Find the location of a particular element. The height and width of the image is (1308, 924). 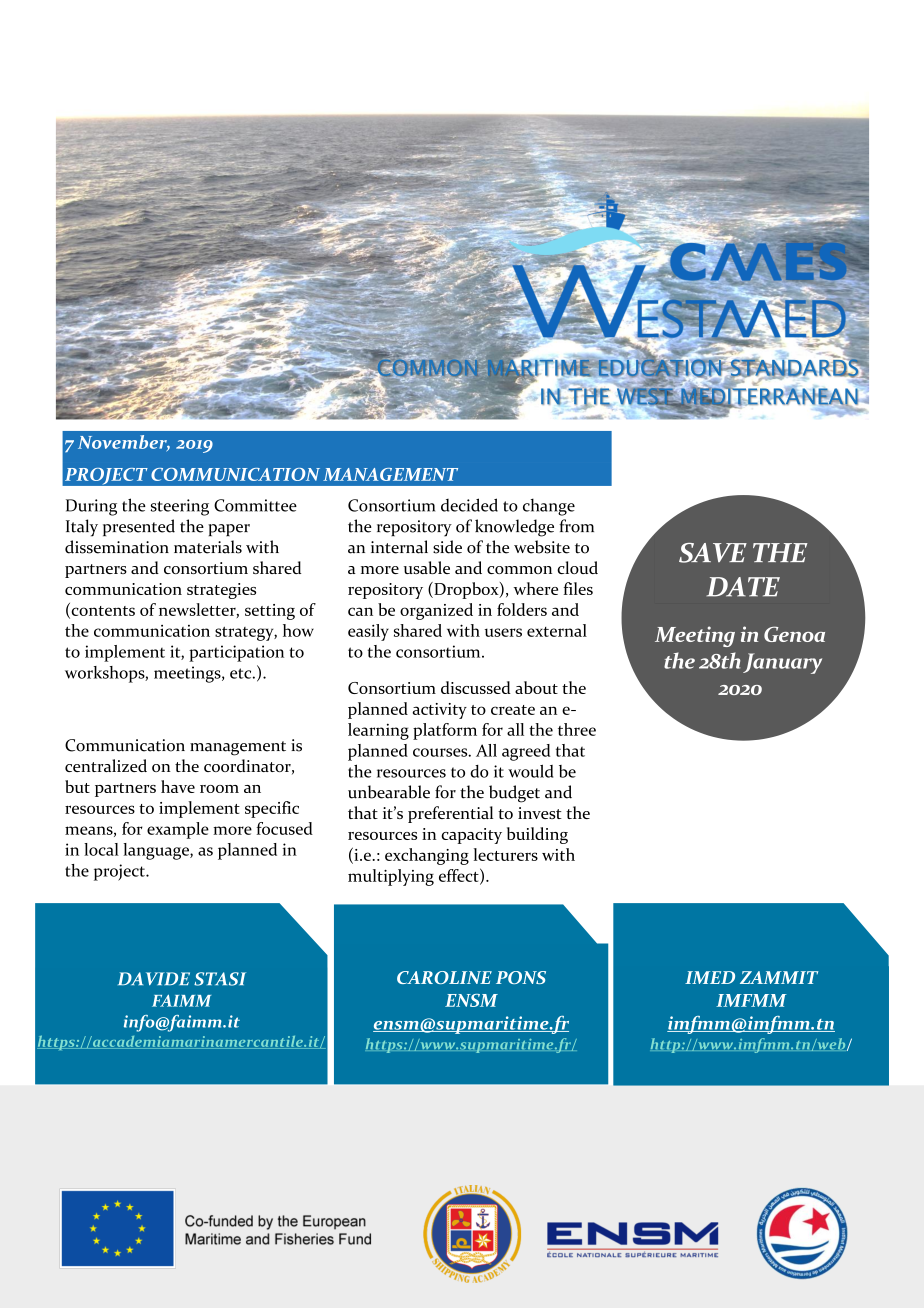

presented is located at coordinates (139, 527).
